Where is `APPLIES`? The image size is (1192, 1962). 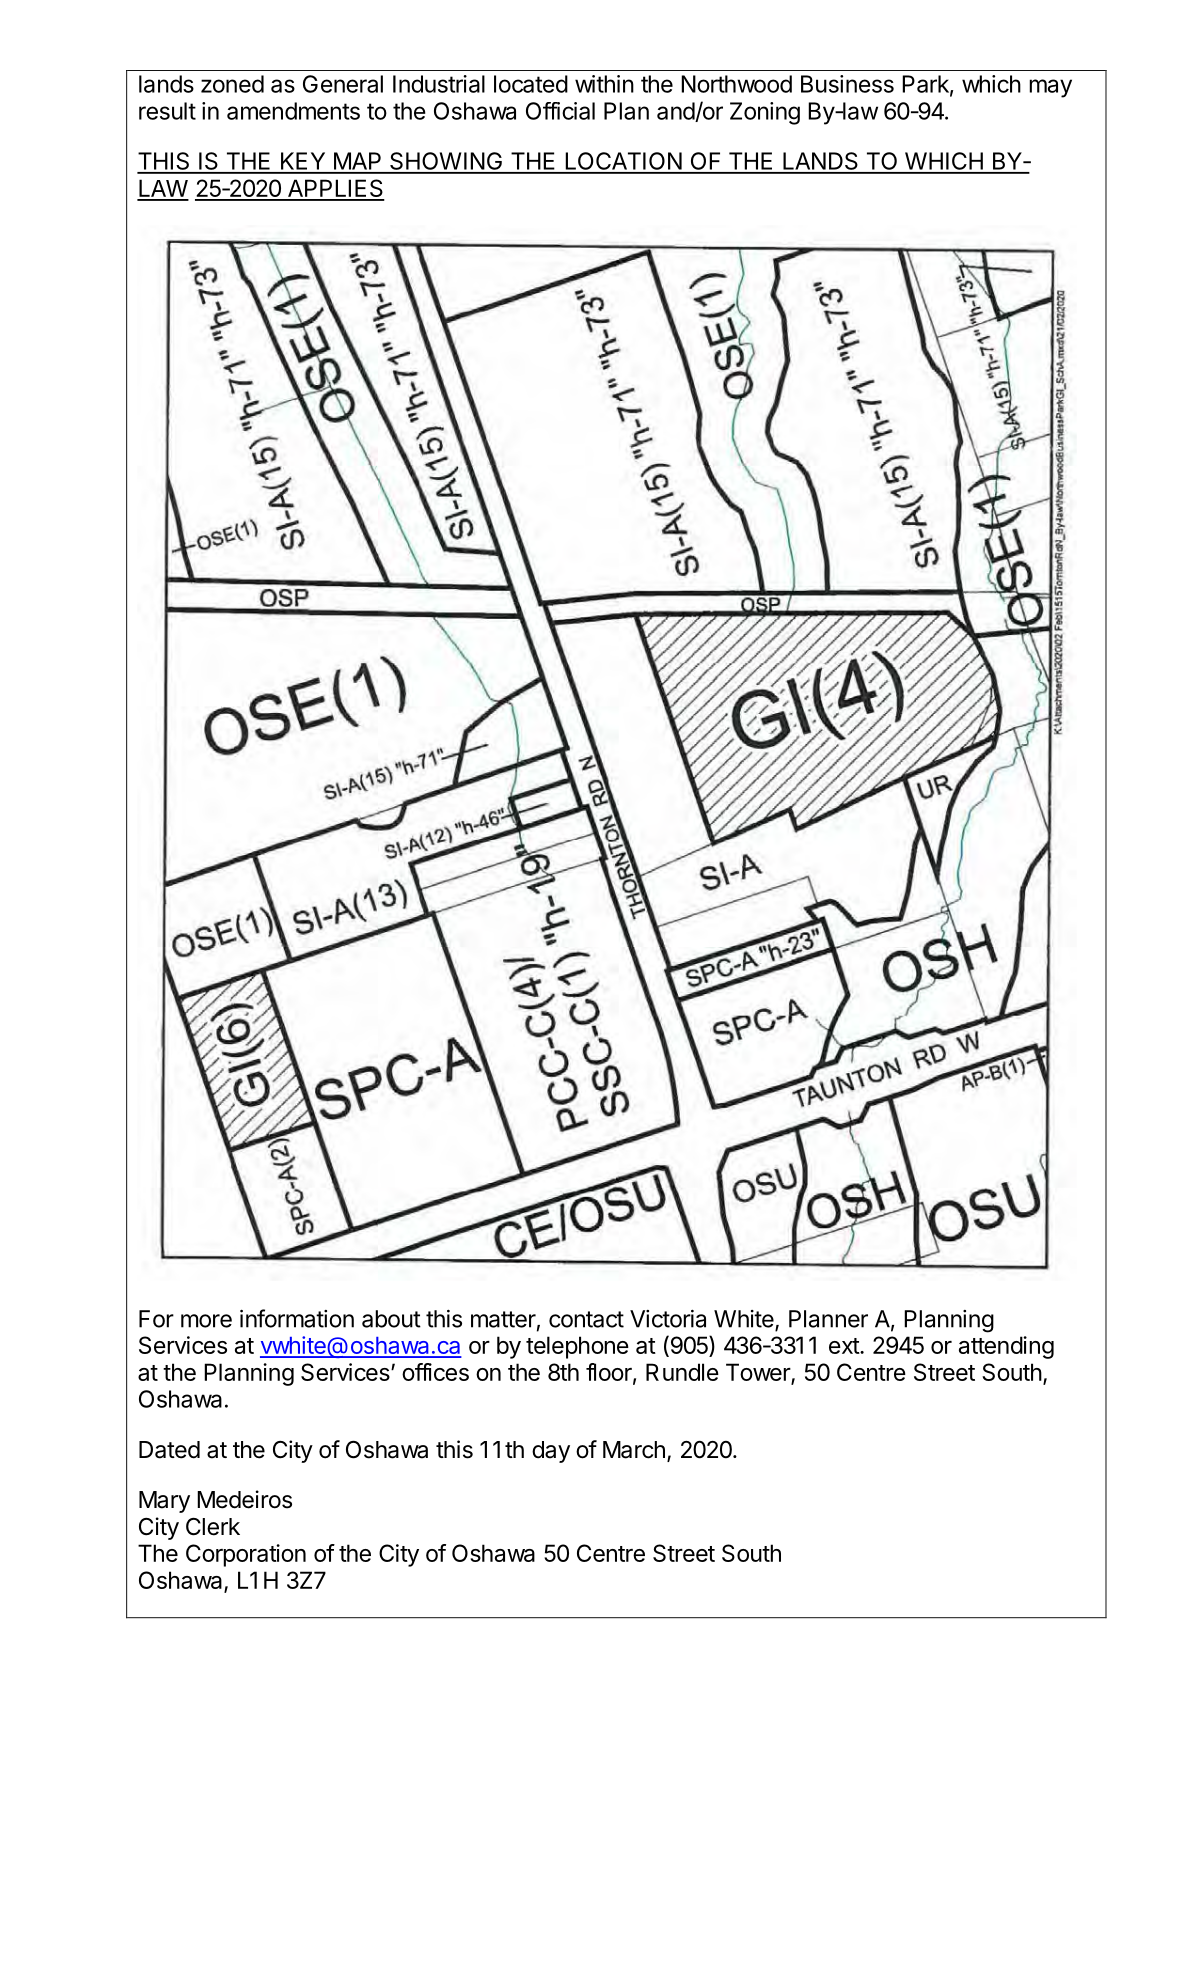 APPLIES is located at coordinates (335, 189).
